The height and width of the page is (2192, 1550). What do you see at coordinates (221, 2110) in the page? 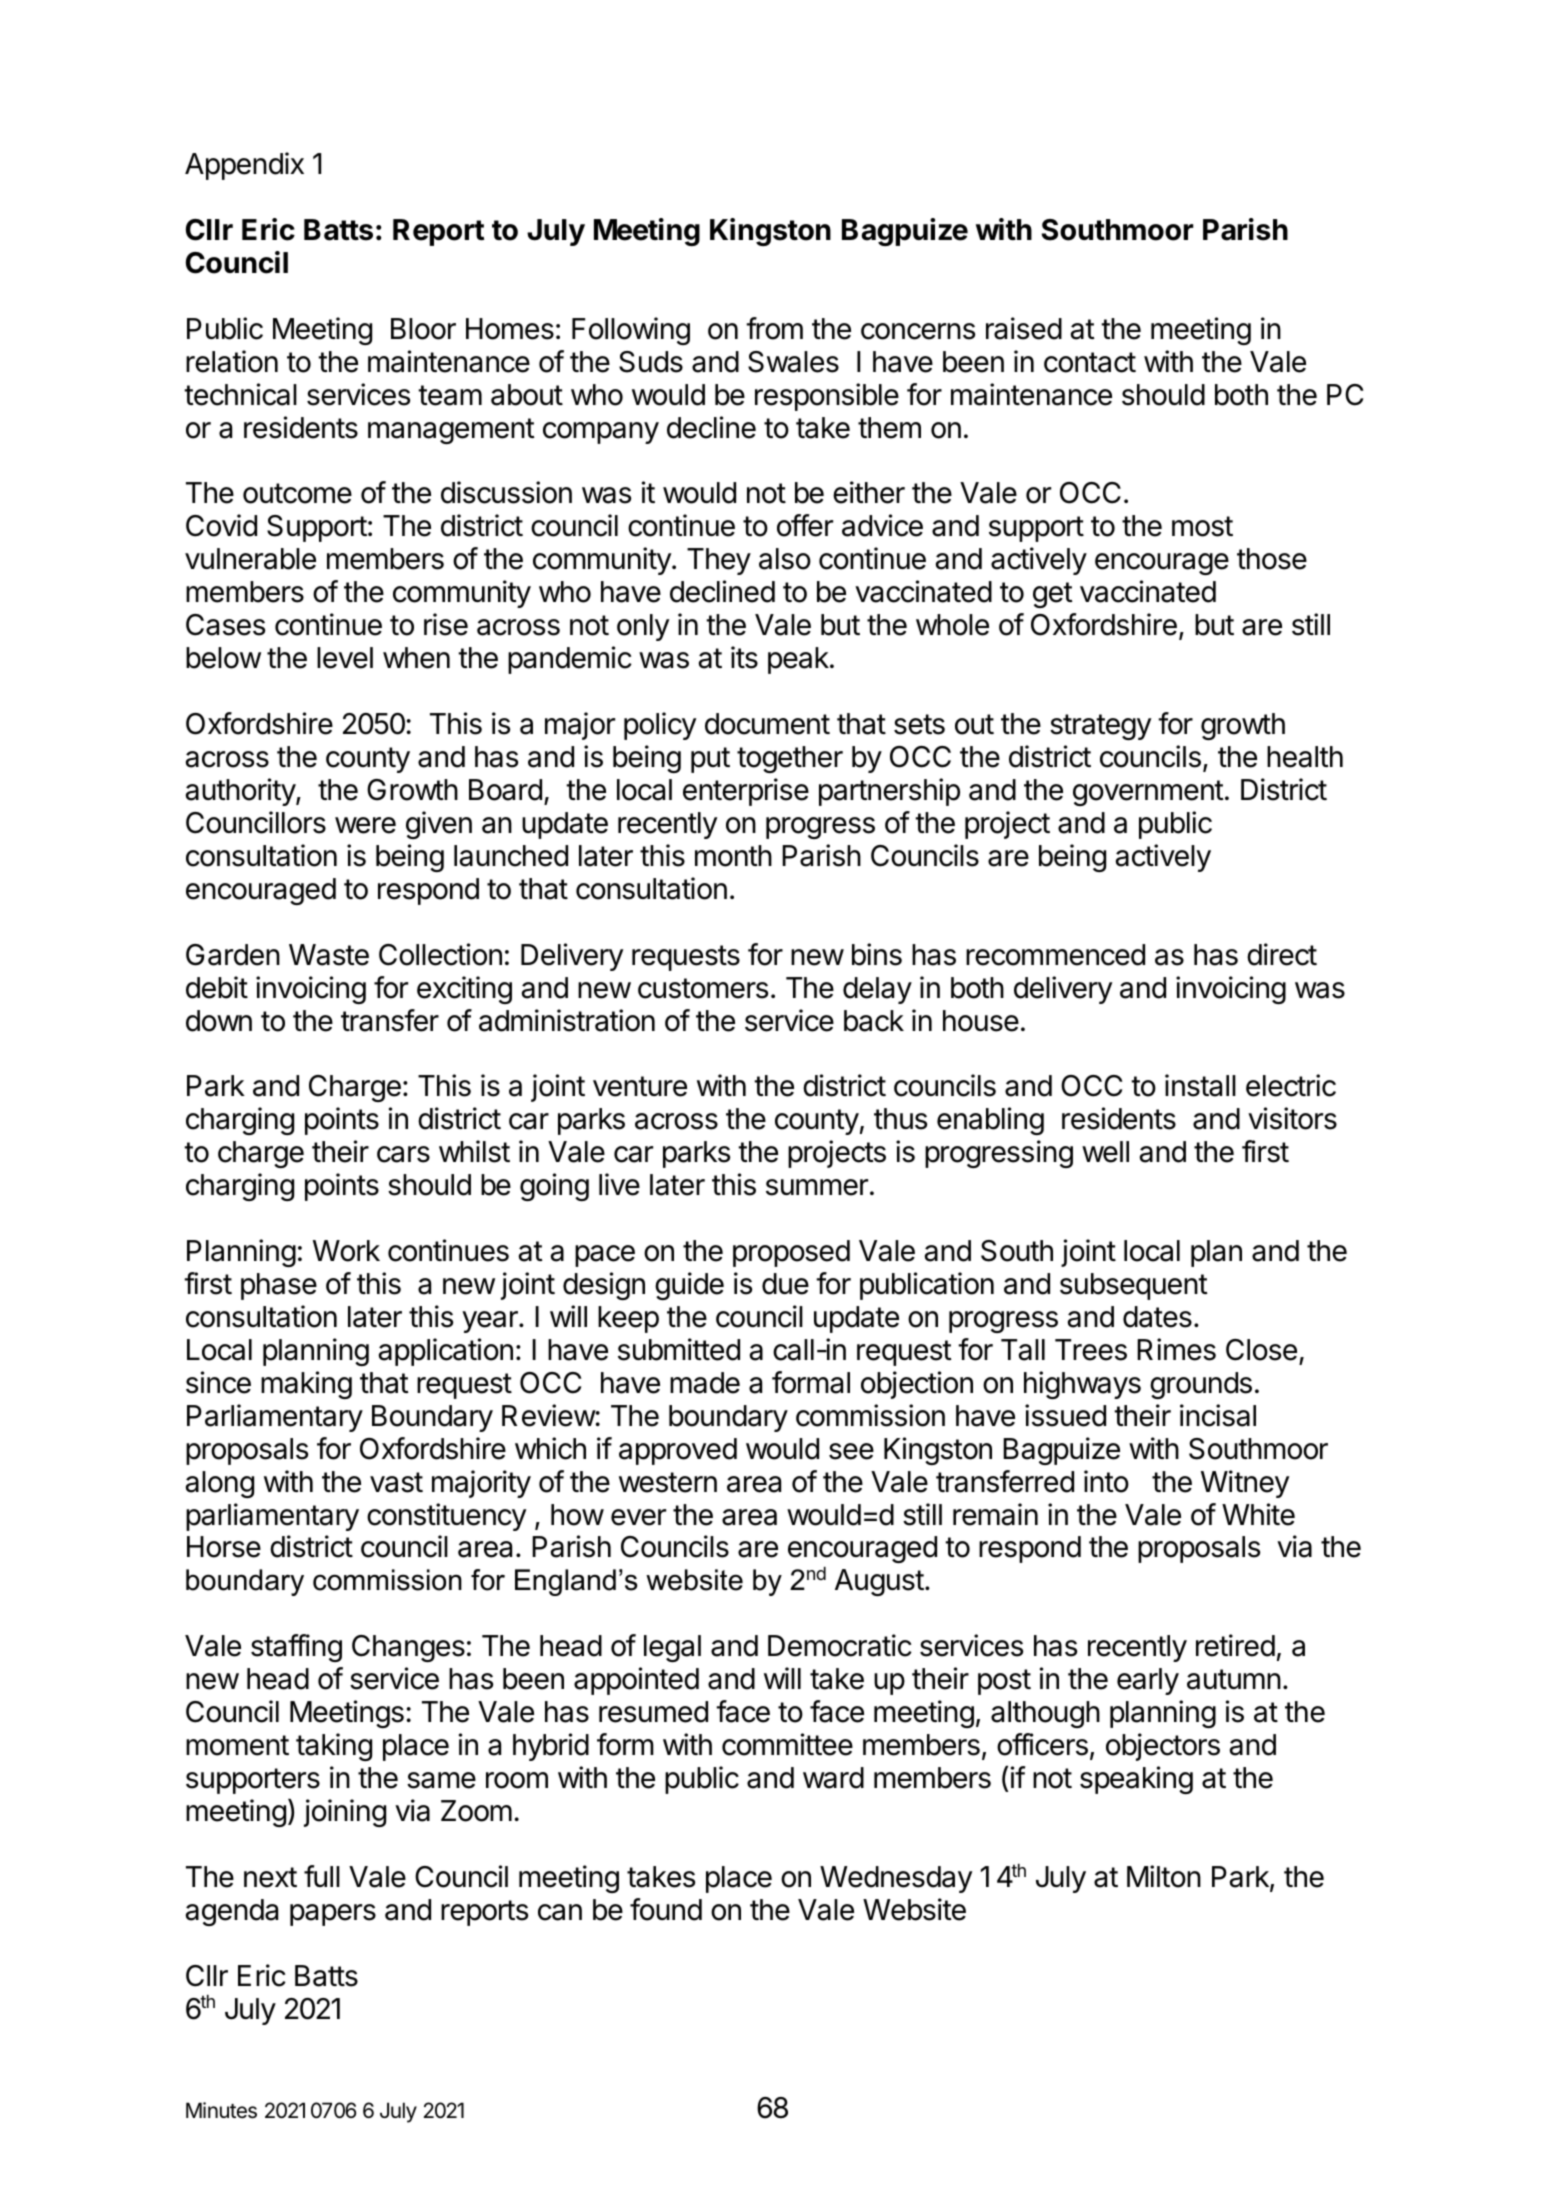
I see `Minutes` at bounding box center [221, 2110].
